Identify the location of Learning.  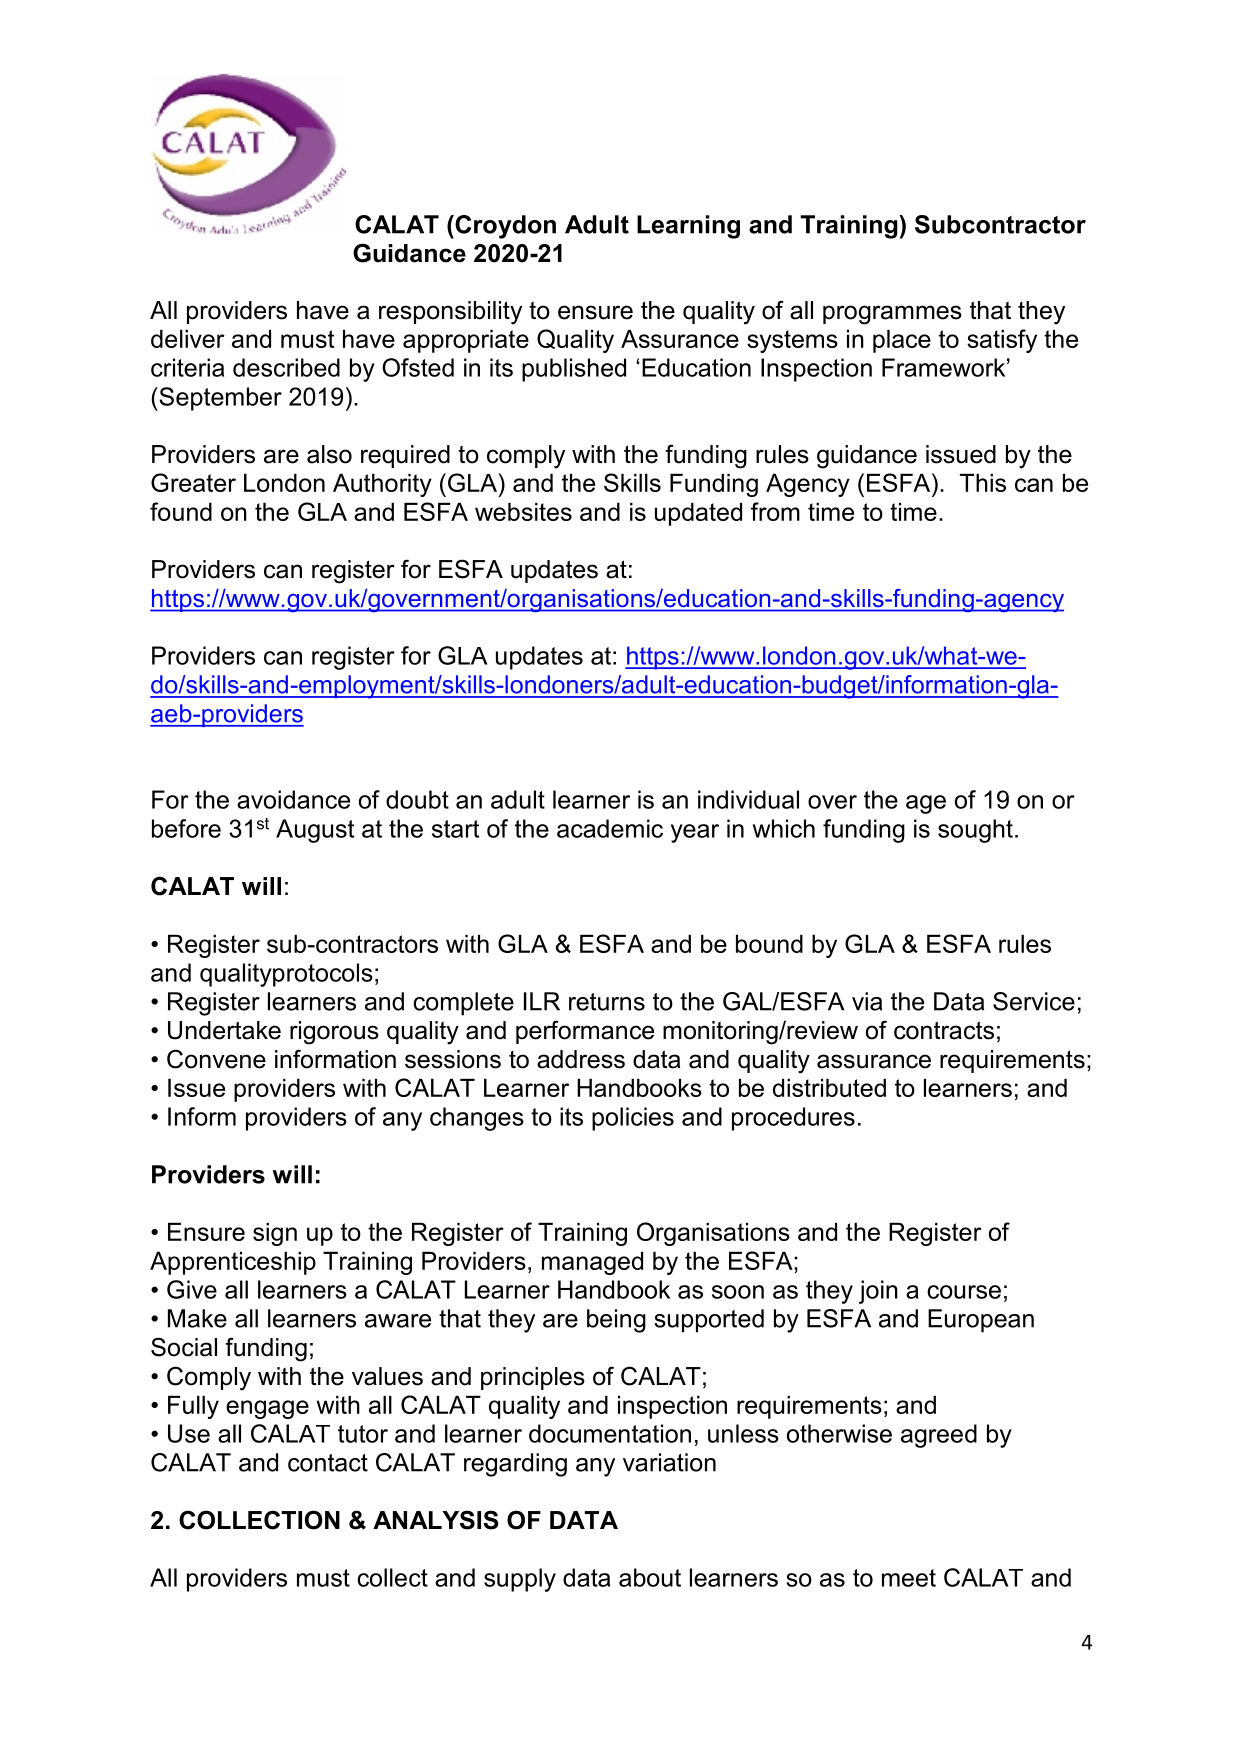
(688, 227).
